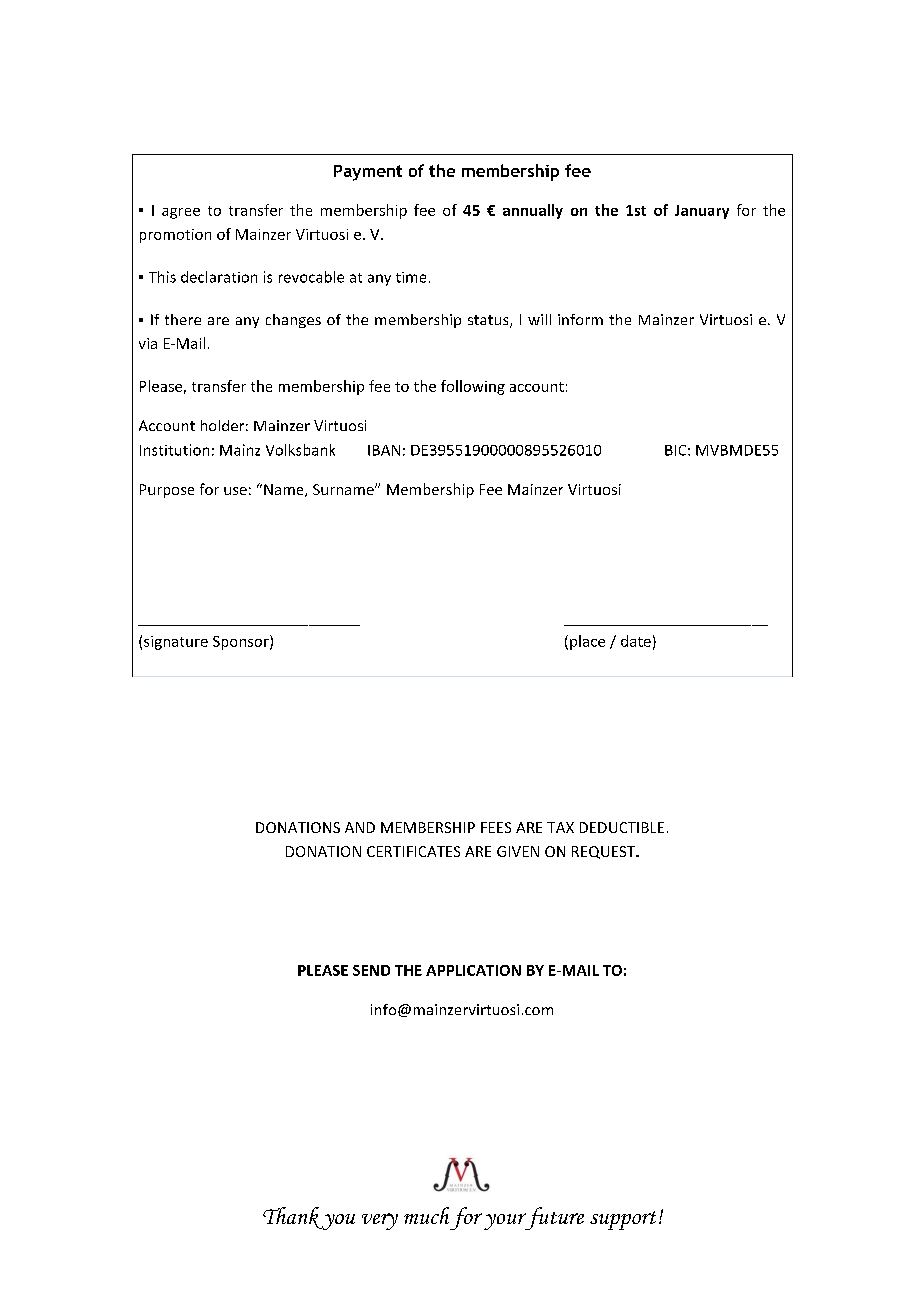  What do you see at coordinates (702, 212) in the document?
I see `January` at bounding box center [702, 212].
